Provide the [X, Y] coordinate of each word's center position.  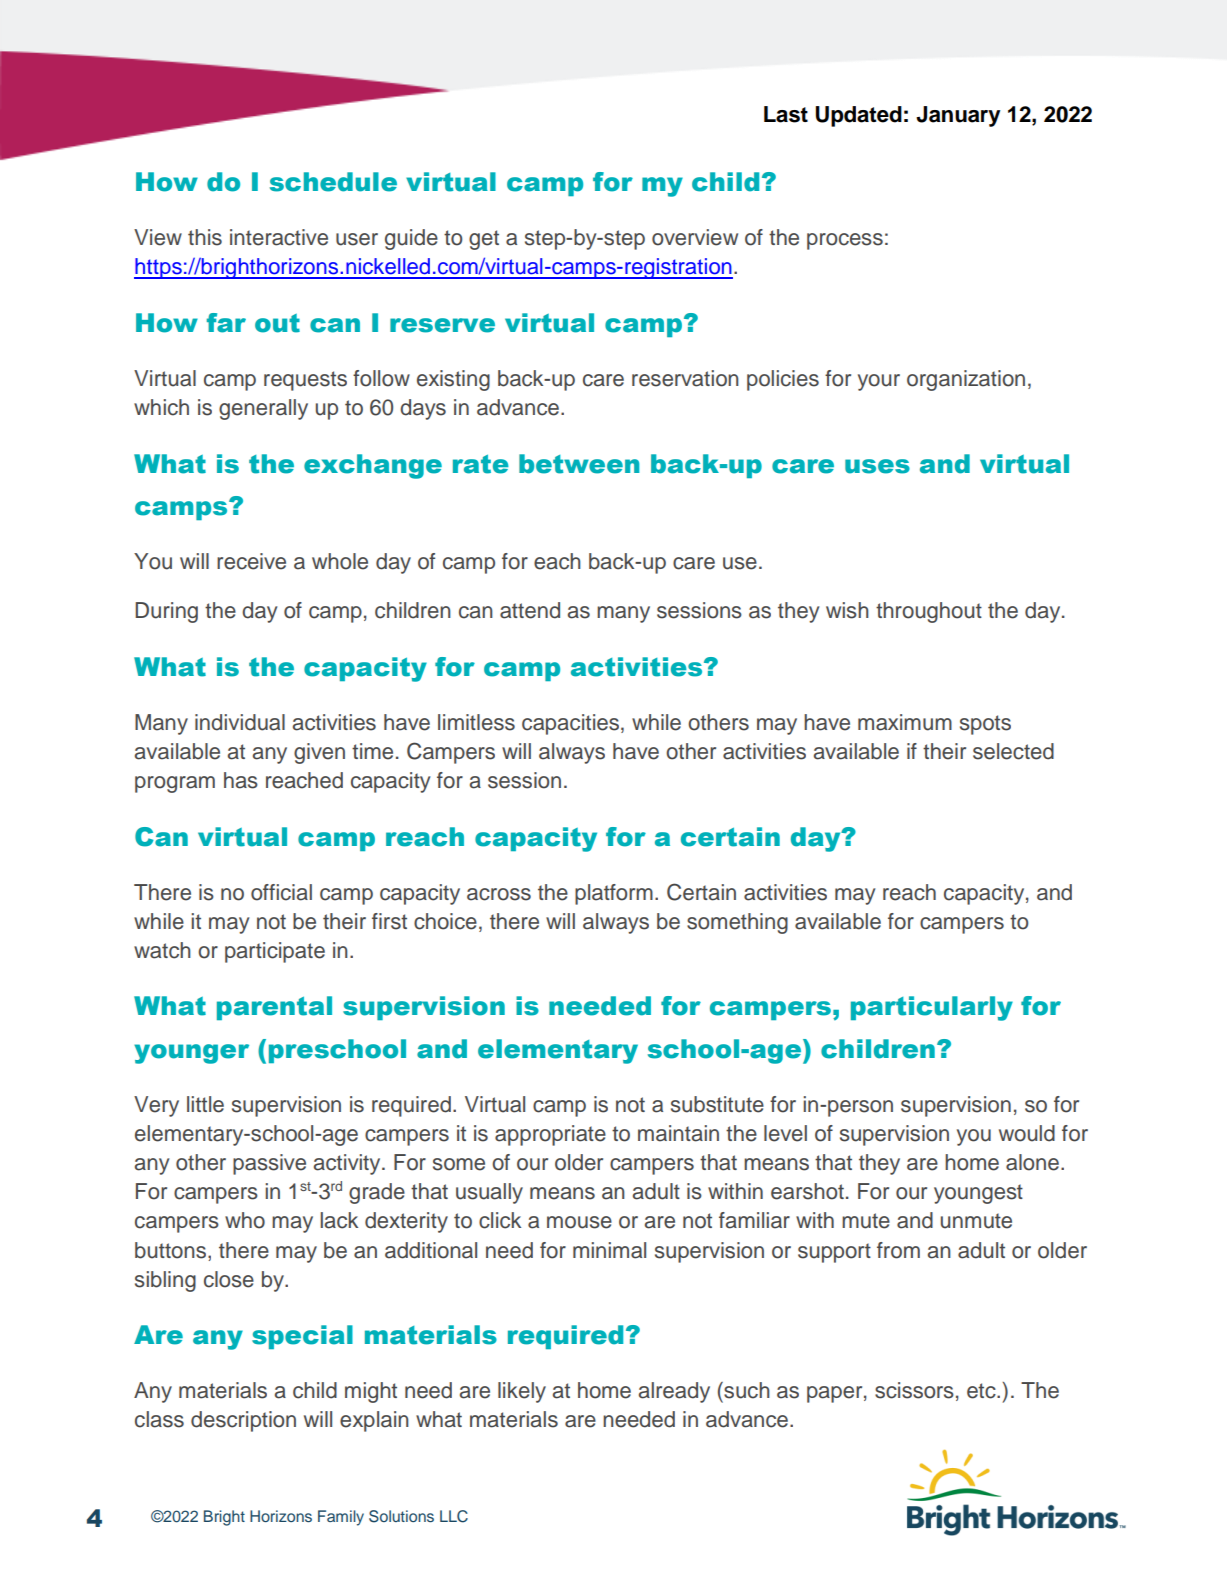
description [243, 1421]
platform [614, 894]
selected [1013, 751]
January [958, 116]
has [241, 780]
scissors [914, 1390]
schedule [333, 182]
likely [522, 1392]
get [484, 240]
